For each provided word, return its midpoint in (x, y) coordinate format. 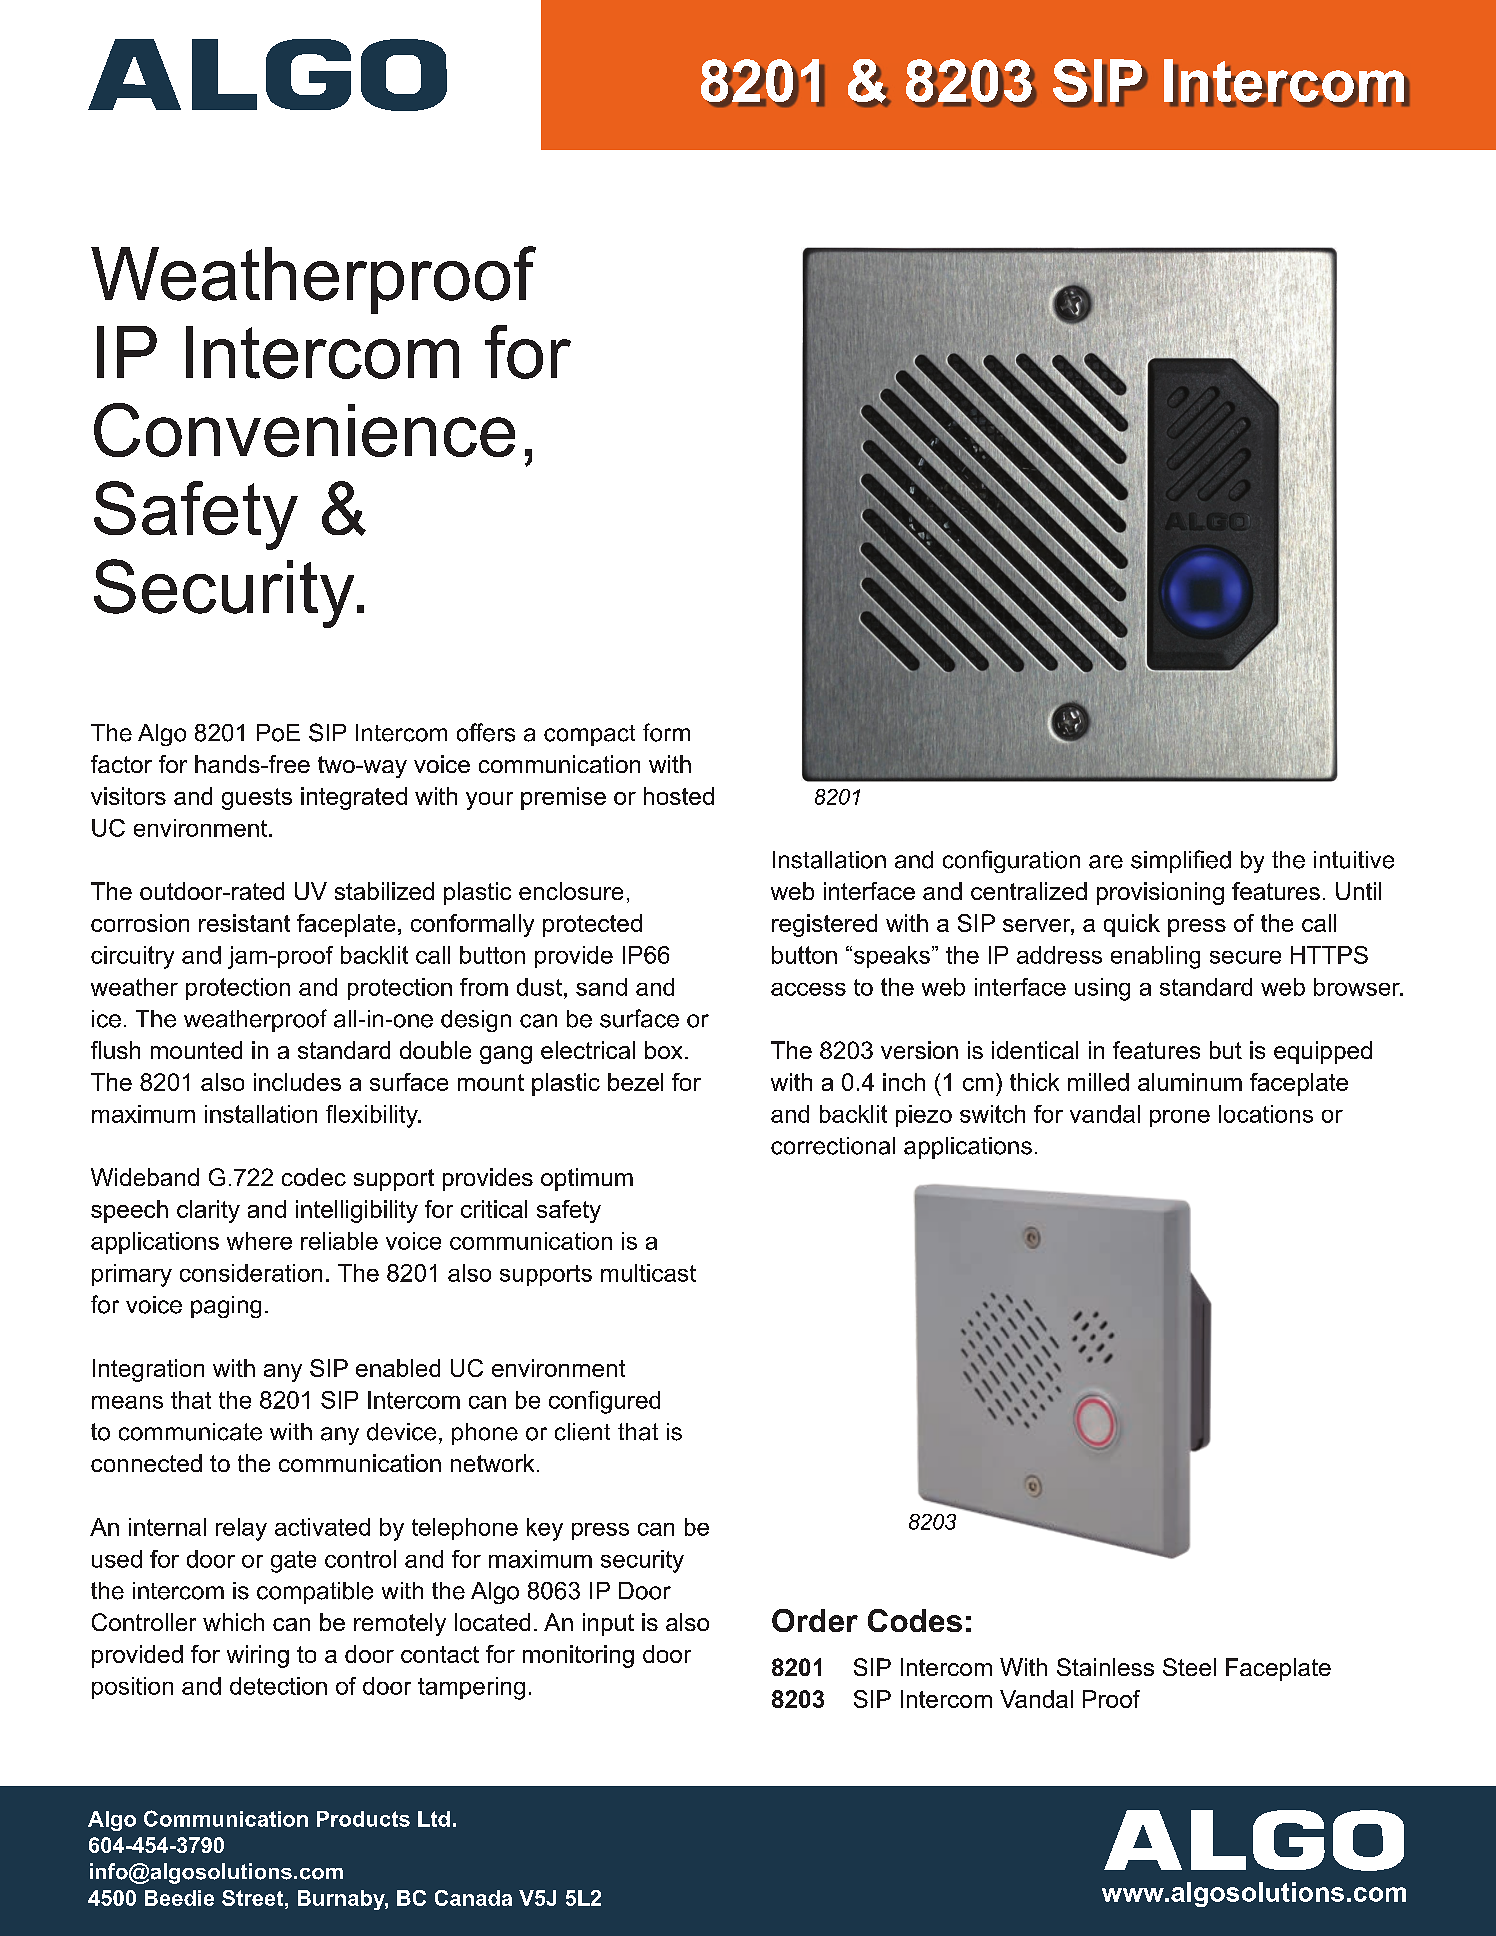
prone (1180, 1118)
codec (314, 1177)
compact (589, 735)
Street (254, 1898)
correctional (833, 1146)
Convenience (304, 430)
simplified (1181, 861)
